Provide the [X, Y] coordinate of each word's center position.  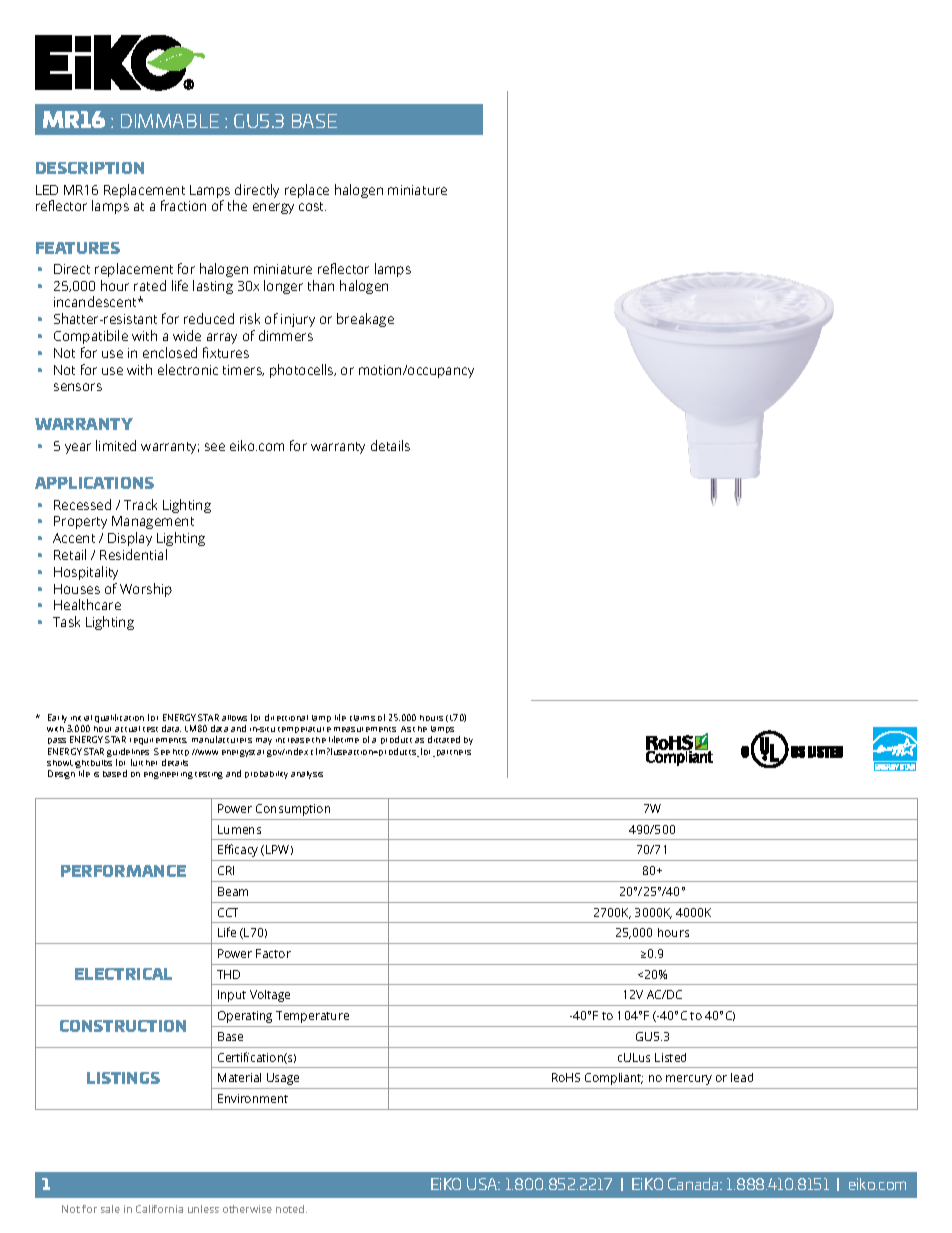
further [144, 762]
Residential [133, 554]
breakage [365, 320]
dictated [444, 739]
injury [298, 320]
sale [110, 1209]
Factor [273, 953]
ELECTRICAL [123, 974]
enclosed [170, 352]
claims [362, 718]
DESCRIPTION [90, 168]
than [321, 285]
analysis [307, 775]
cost [312, 206]
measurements [365, 729]
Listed [670, 1057]
